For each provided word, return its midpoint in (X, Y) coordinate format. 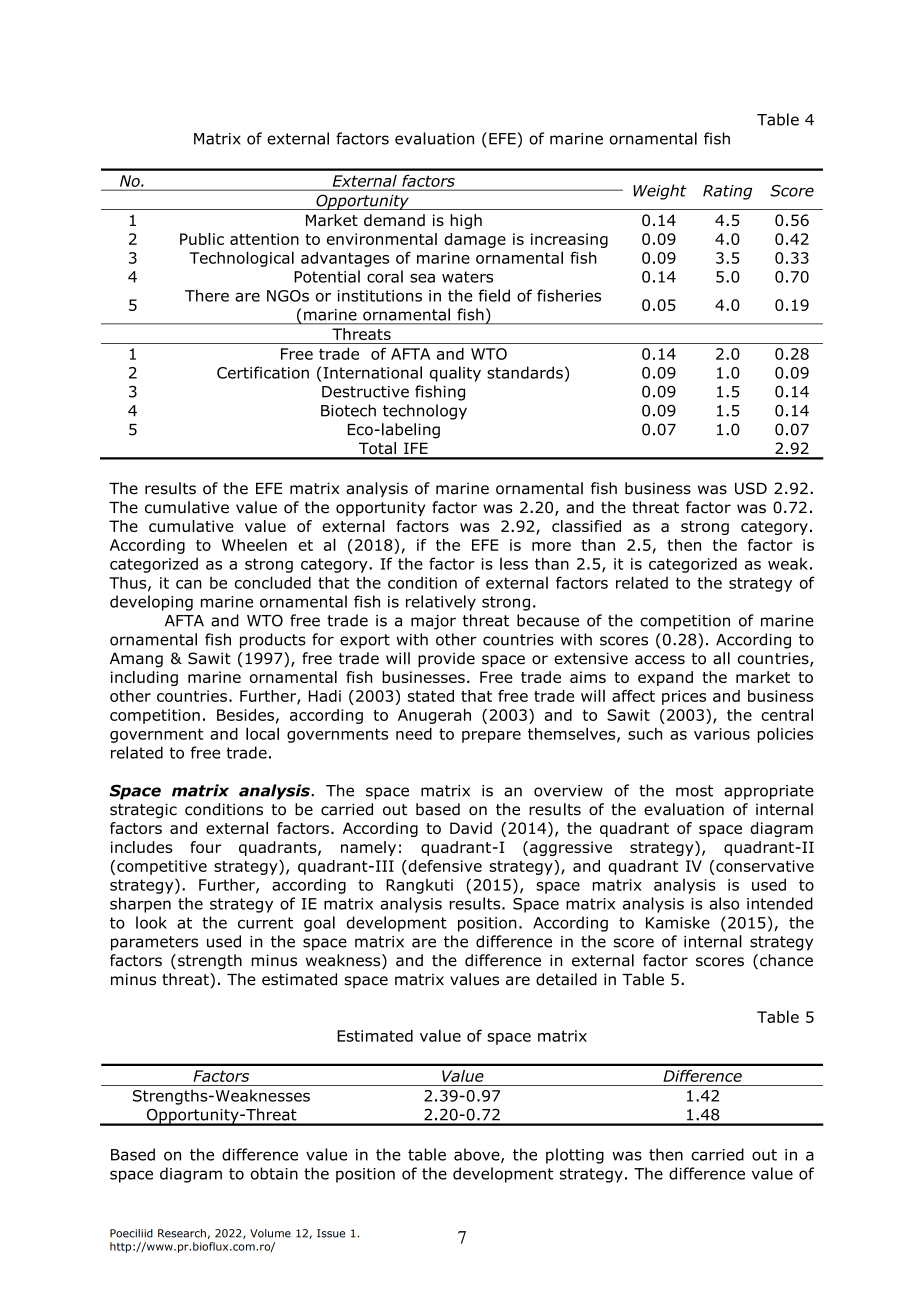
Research (182, 1233)
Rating (727, 192)
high (466, 221)
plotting (575, 1156)
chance (786, 960)
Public (202, 239)
